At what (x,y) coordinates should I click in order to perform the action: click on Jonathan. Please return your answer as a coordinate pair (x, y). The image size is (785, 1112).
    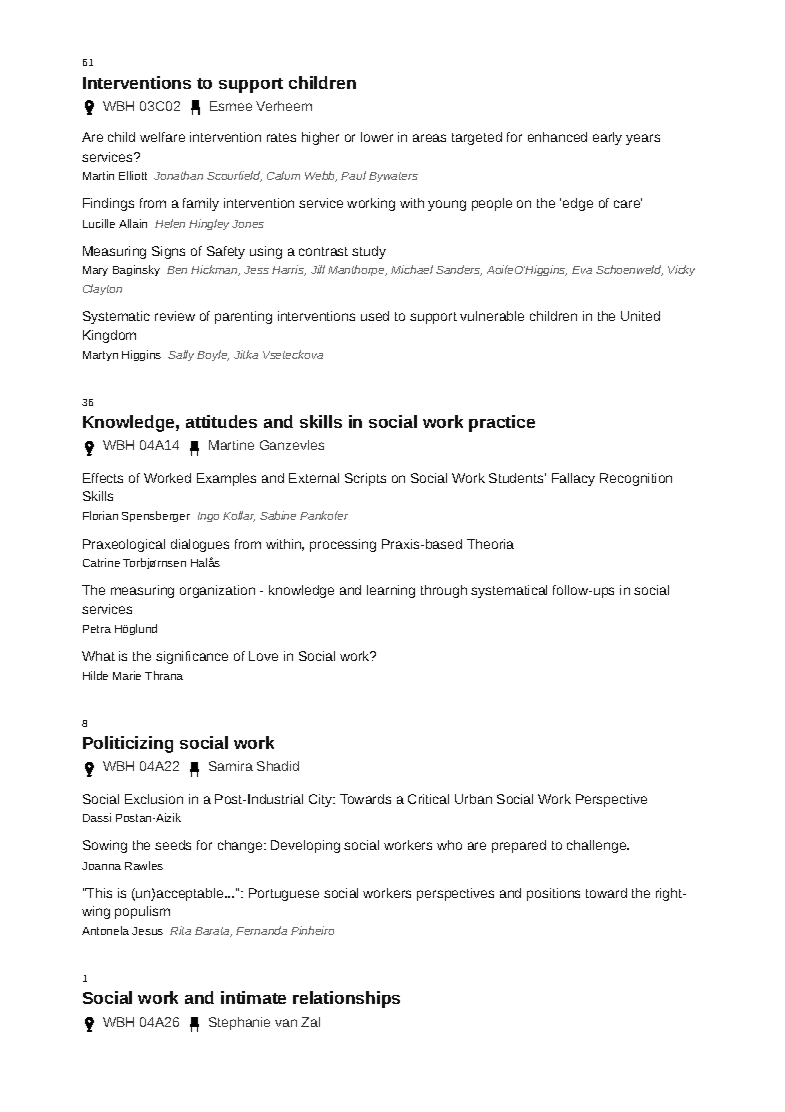
    Looking at the image, I should click on (178, 175).
